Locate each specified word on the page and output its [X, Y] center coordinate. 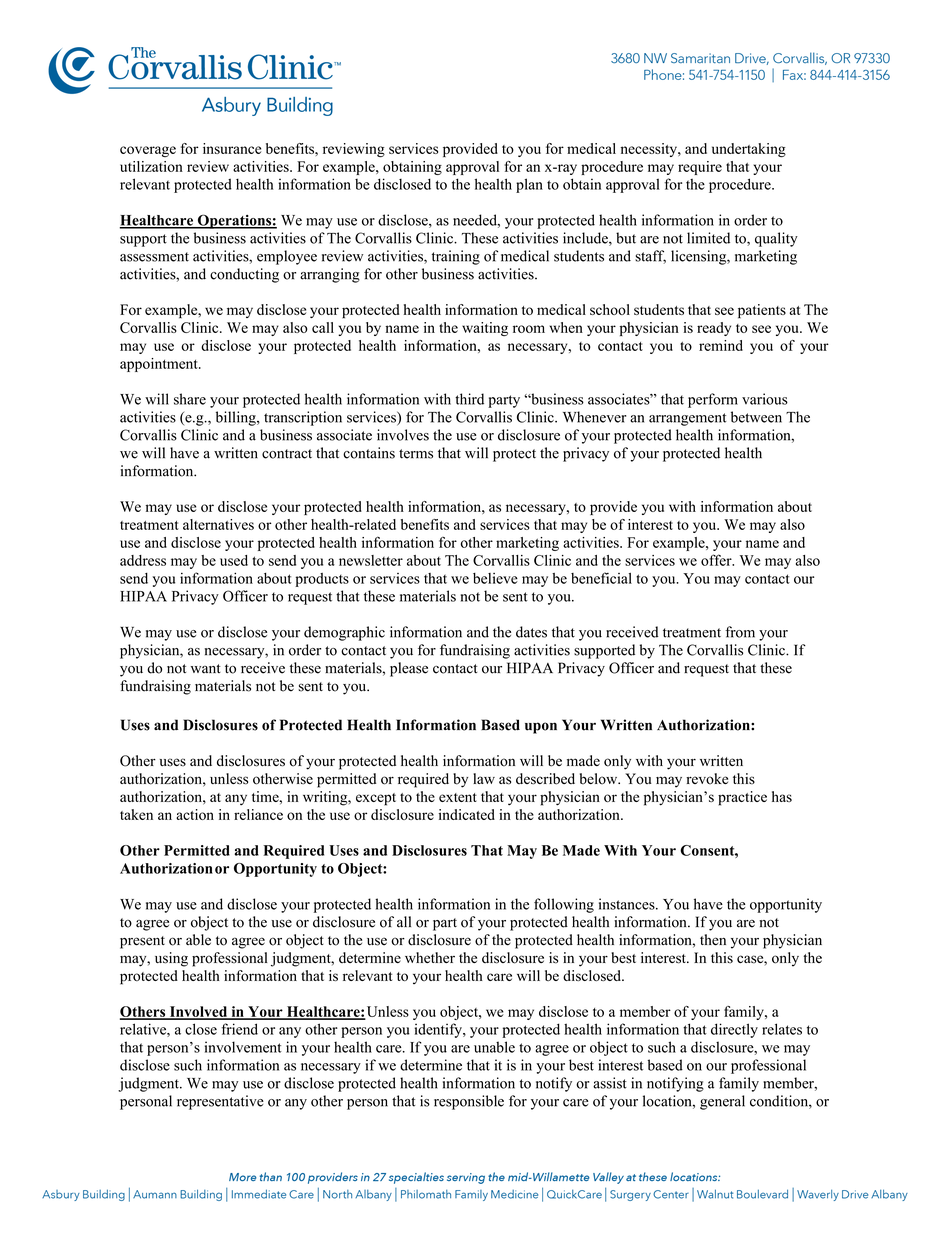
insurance [232, 148]
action [195, 814]
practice [742, 798]
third [469, 399]
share [190, 399]
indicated [467, 814]
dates [531, 632]
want [206, 668]
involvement [243, 1047]
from [740, 632]
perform [713, 400]
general [722, 1102]
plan [529, 185]
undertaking [749, 150]
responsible [469, 1102]
